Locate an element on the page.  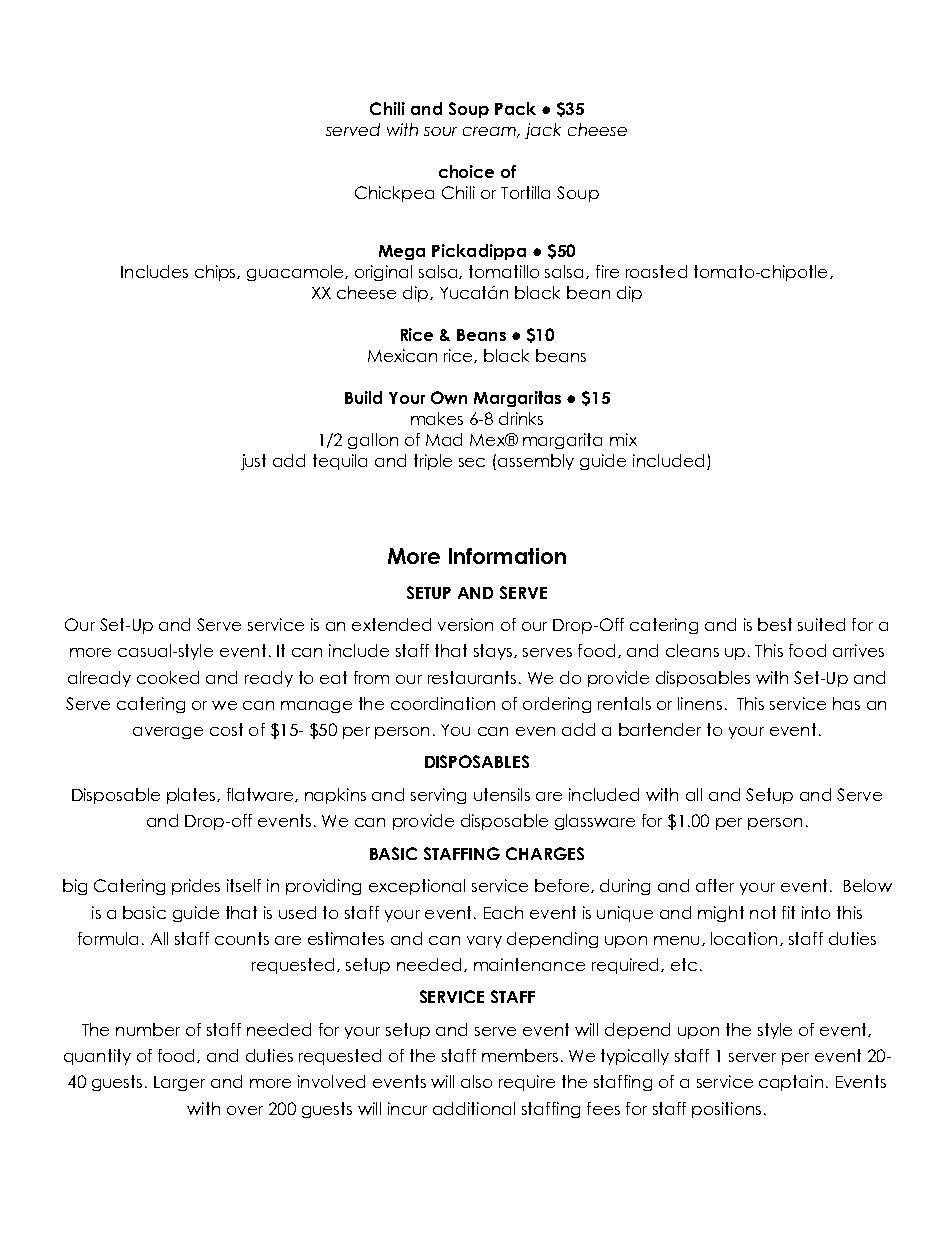
cream is located at coordinates (491, 132).
